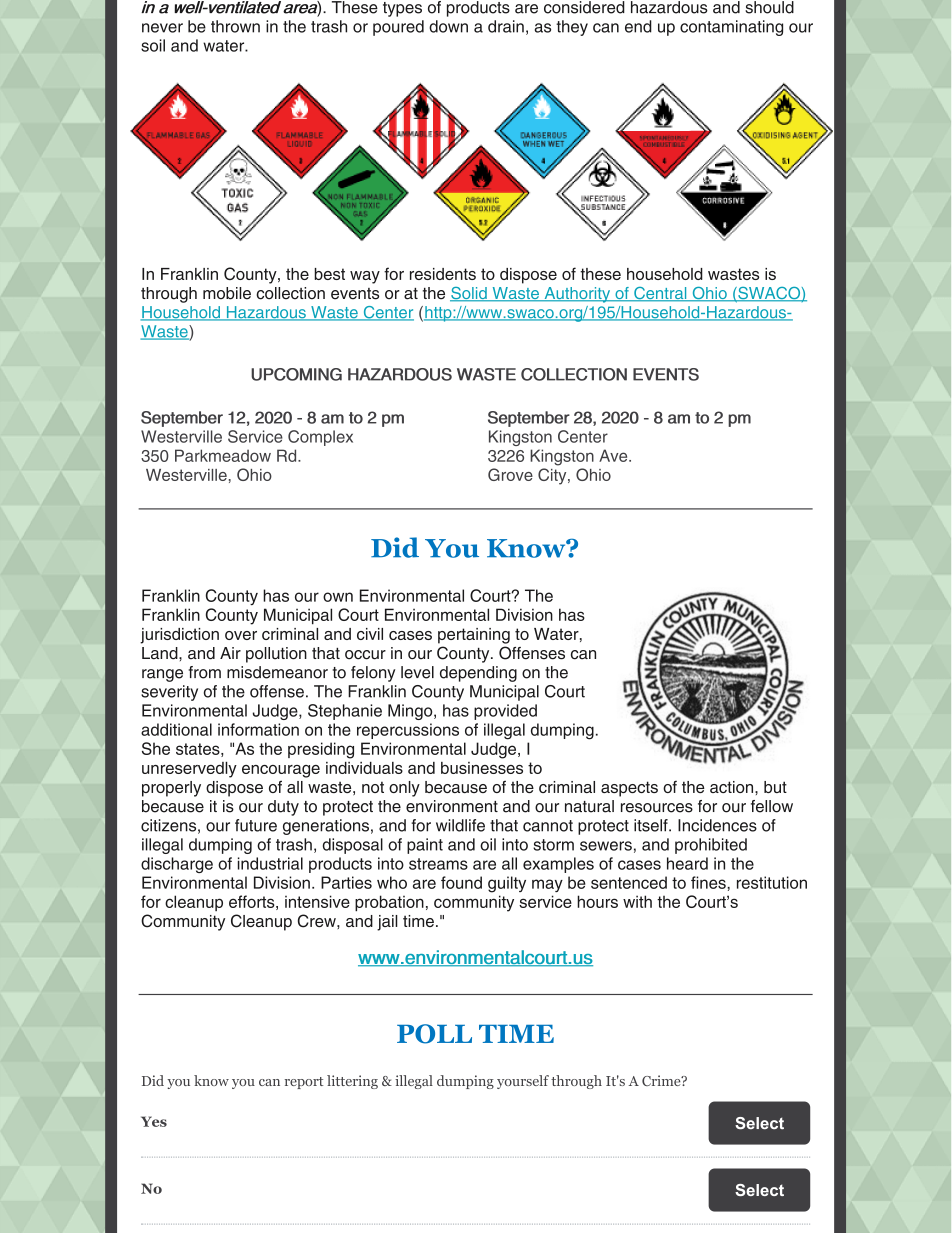 The height and width of the document is (1233, 952). Describe the element at coordinates (733, 787) in the document. I see `action` at that location.
